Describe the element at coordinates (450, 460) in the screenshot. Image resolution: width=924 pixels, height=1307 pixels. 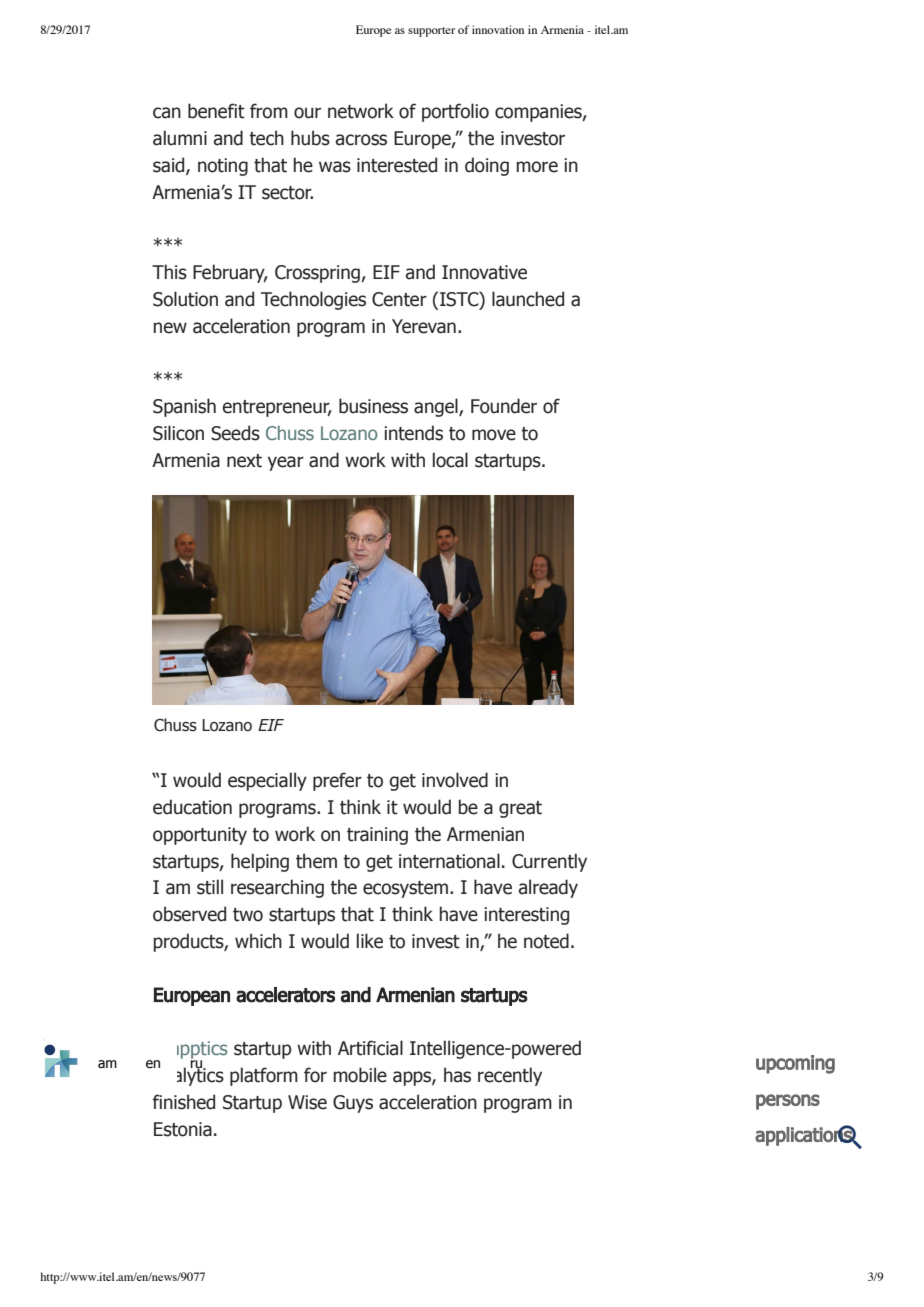
I see `local` at that location.
